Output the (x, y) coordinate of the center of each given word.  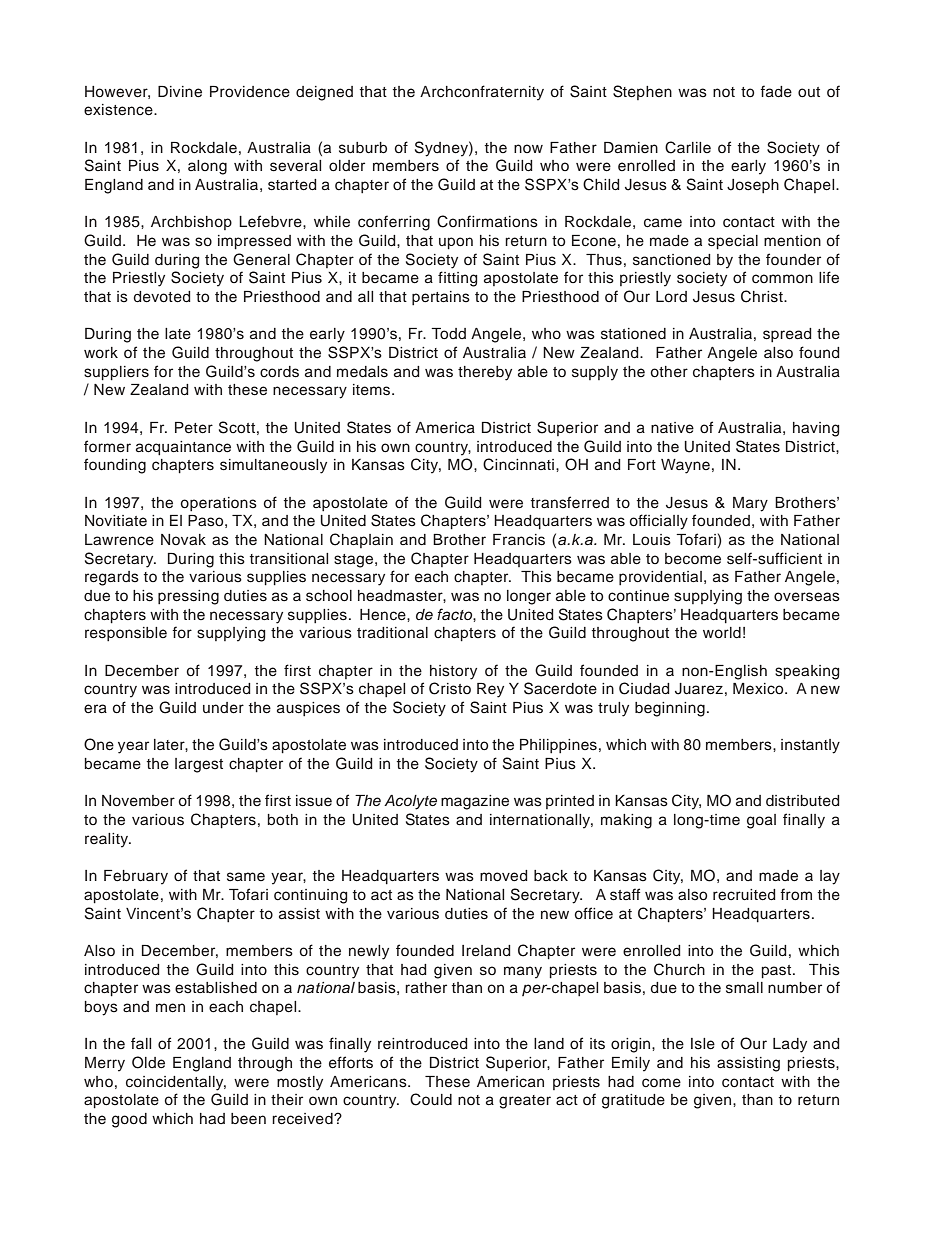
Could (431, 1099)
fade (776, 91)
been (248, 1118)
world (722, 632)
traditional (392, 633)
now (528, 148)
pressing (188, 597)
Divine (180, 92)
